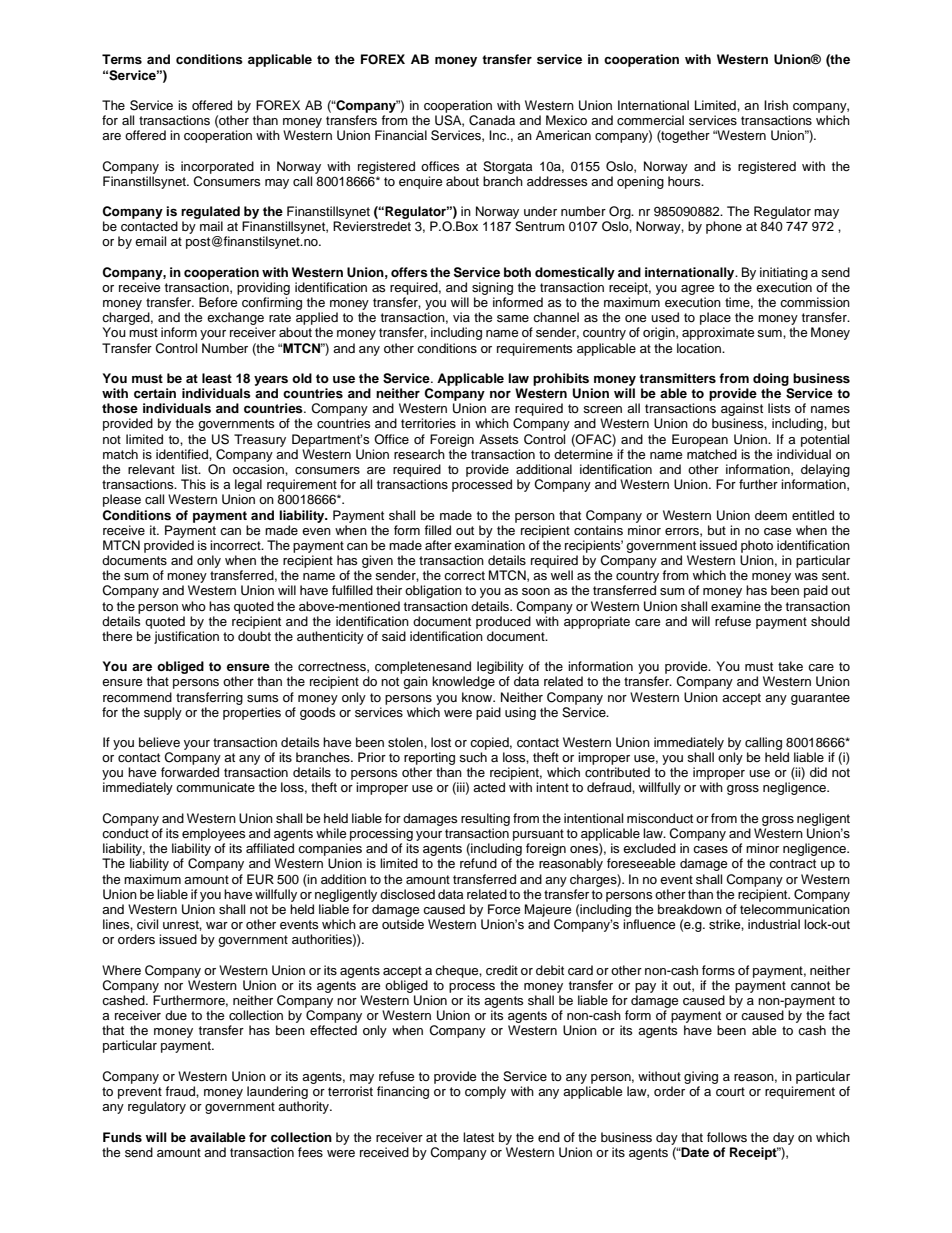 The width and height of the screenshot is (952, 1233). What do you see at coordinates (122, 59) in the screenshot?
I see `Terms` at bounding box center [122, 59].
